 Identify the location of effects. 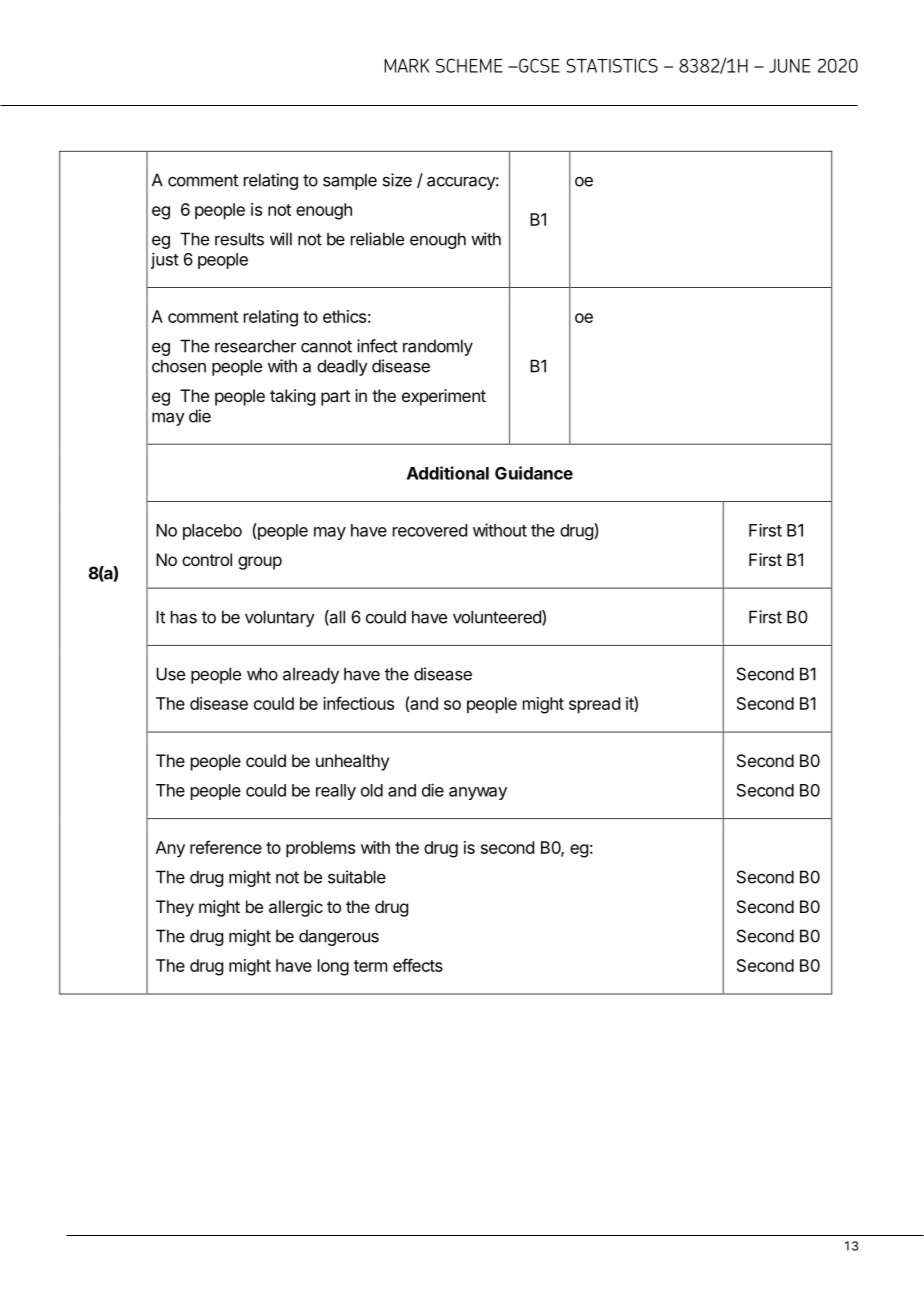
(418, 965).
